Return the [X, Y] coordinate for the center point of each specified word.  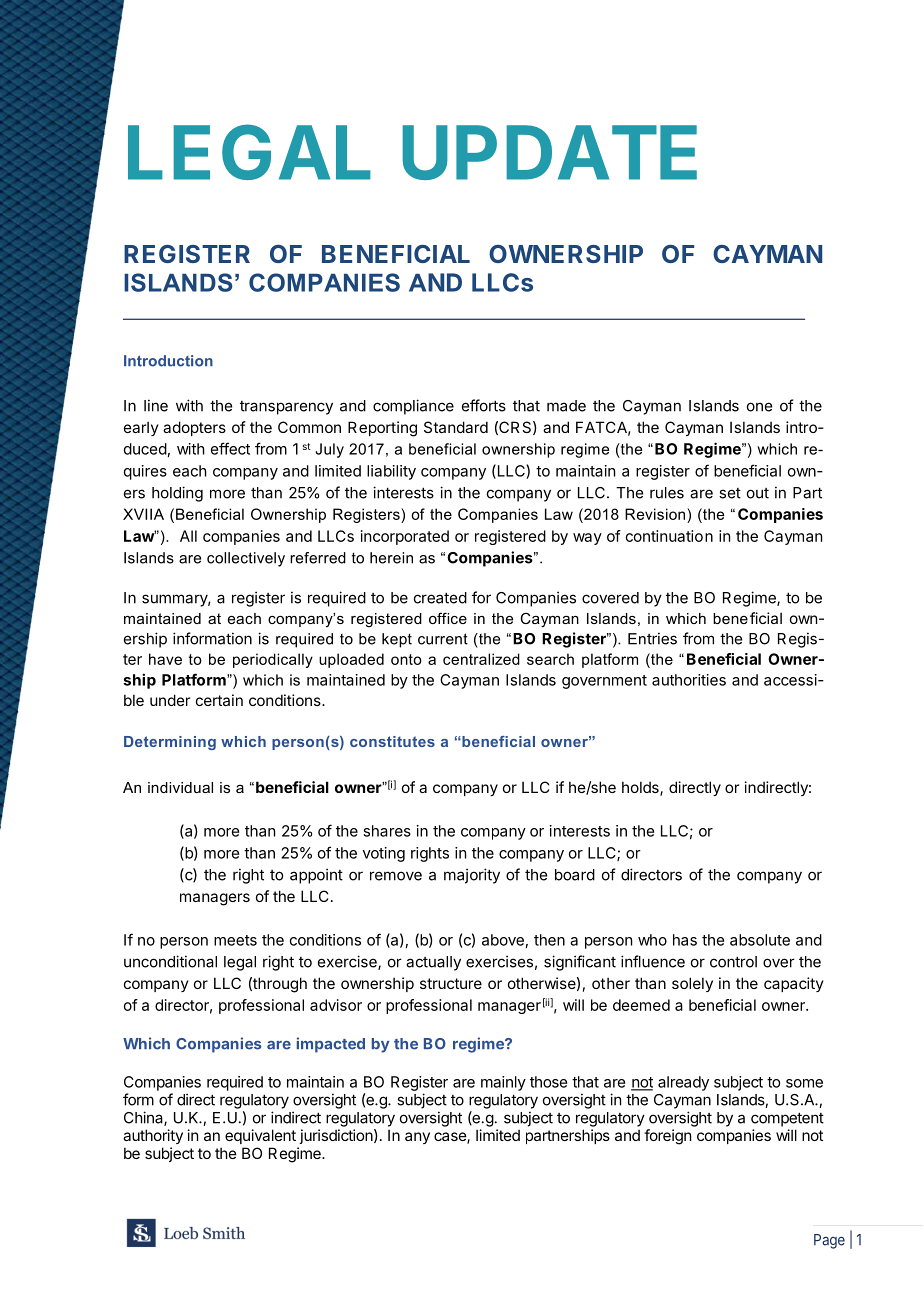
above [503, 940]
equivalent [260, 1136]
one [759, 407]
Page [829, 1241]
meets [235, 940]
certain [219, 700]
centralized [481, 659]
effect [230, 448]
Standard [456, 427]
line [156, 405]
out [758, 493]
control [733, 962]
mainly [503, 1083]
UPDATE [550, 152]
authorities [689, 680]
